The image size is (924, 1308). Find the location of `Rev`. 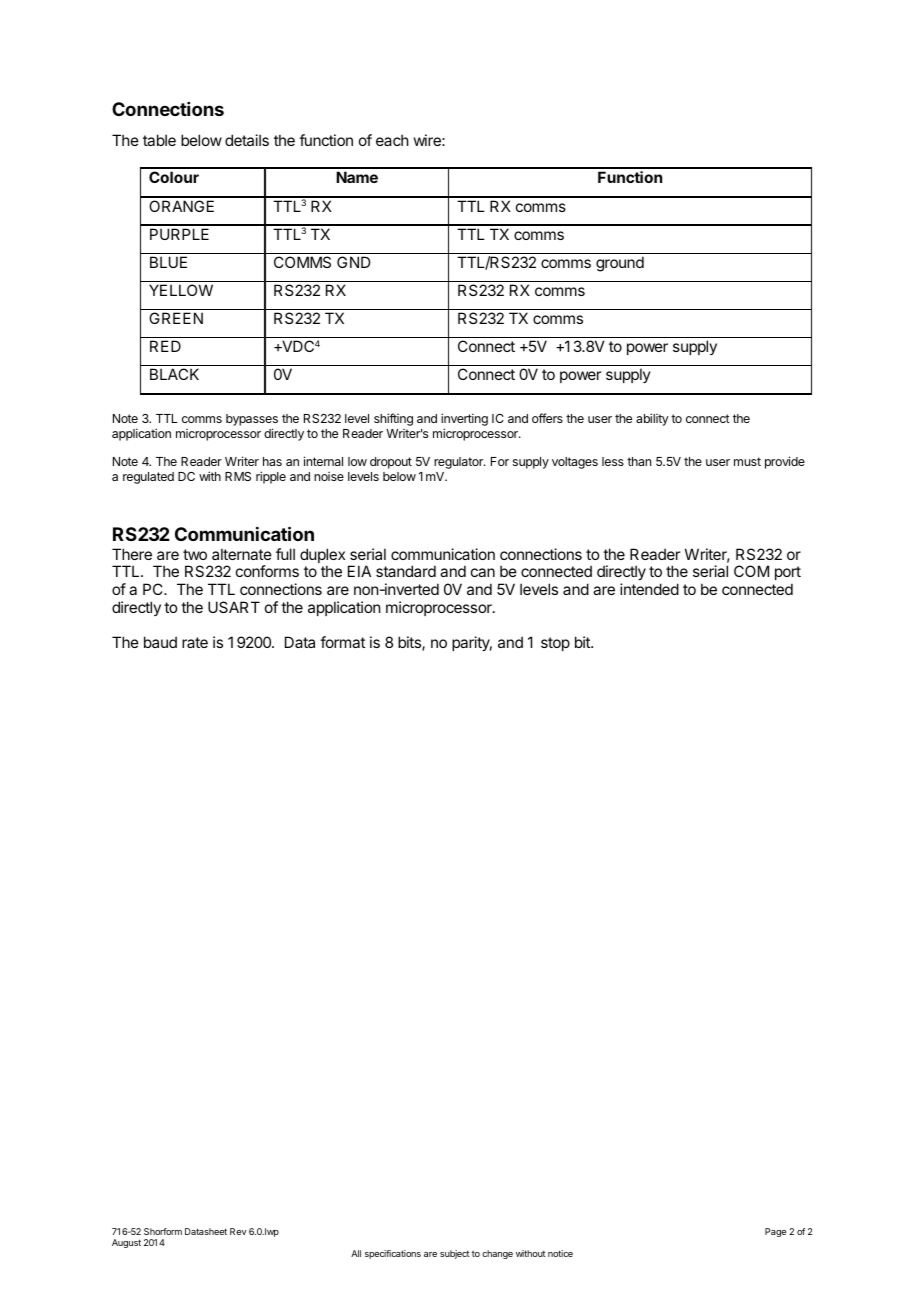

Rev is located at coordinates (238, 1231).
